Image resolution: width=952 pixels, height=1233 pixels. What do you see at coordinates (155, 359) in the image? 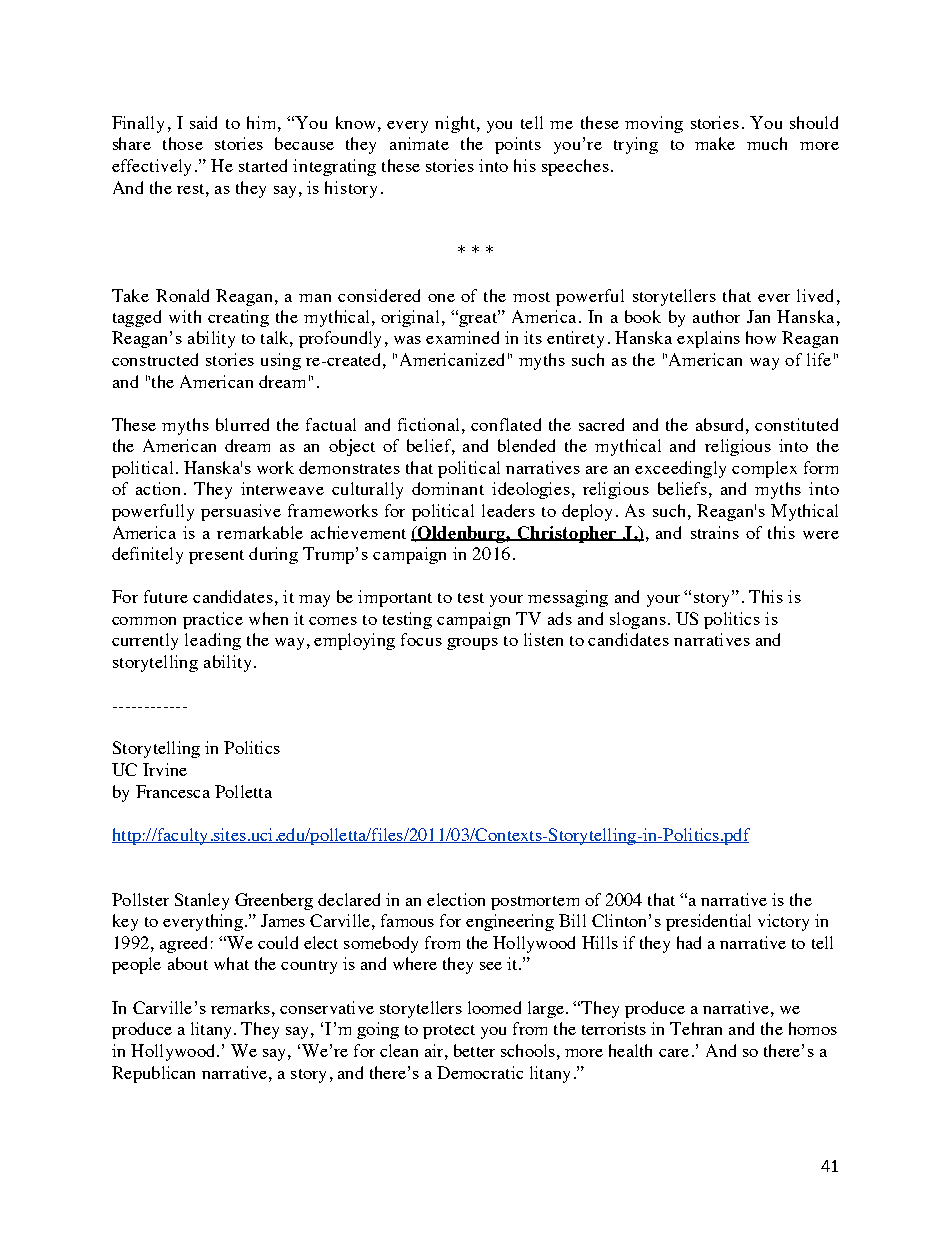
I see `constructed` at bounding box center [155, 359].
